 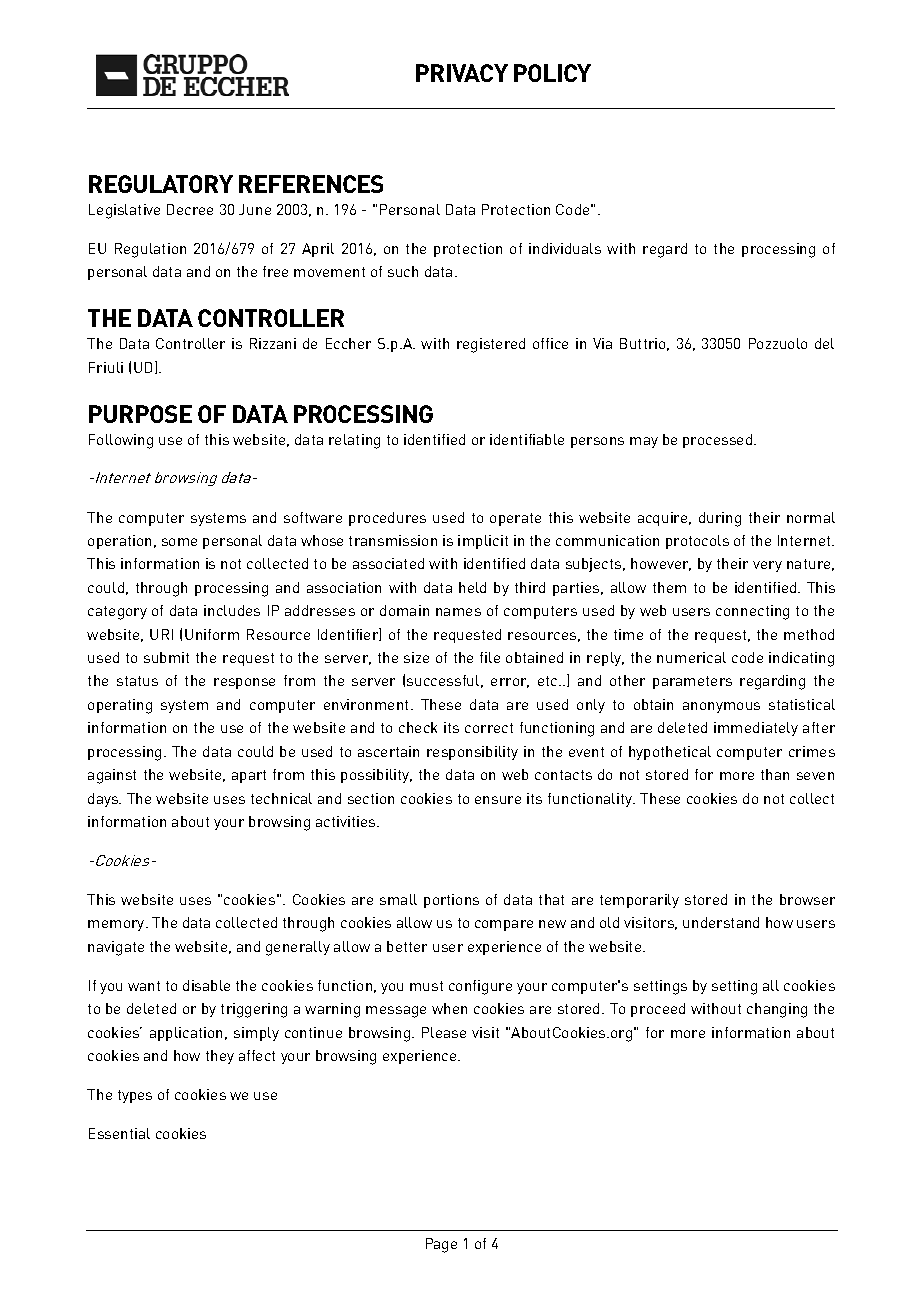 What do you see at coordinates (552, 73) in the document?
I see `POLICY` at bounding box center [552, 73].
